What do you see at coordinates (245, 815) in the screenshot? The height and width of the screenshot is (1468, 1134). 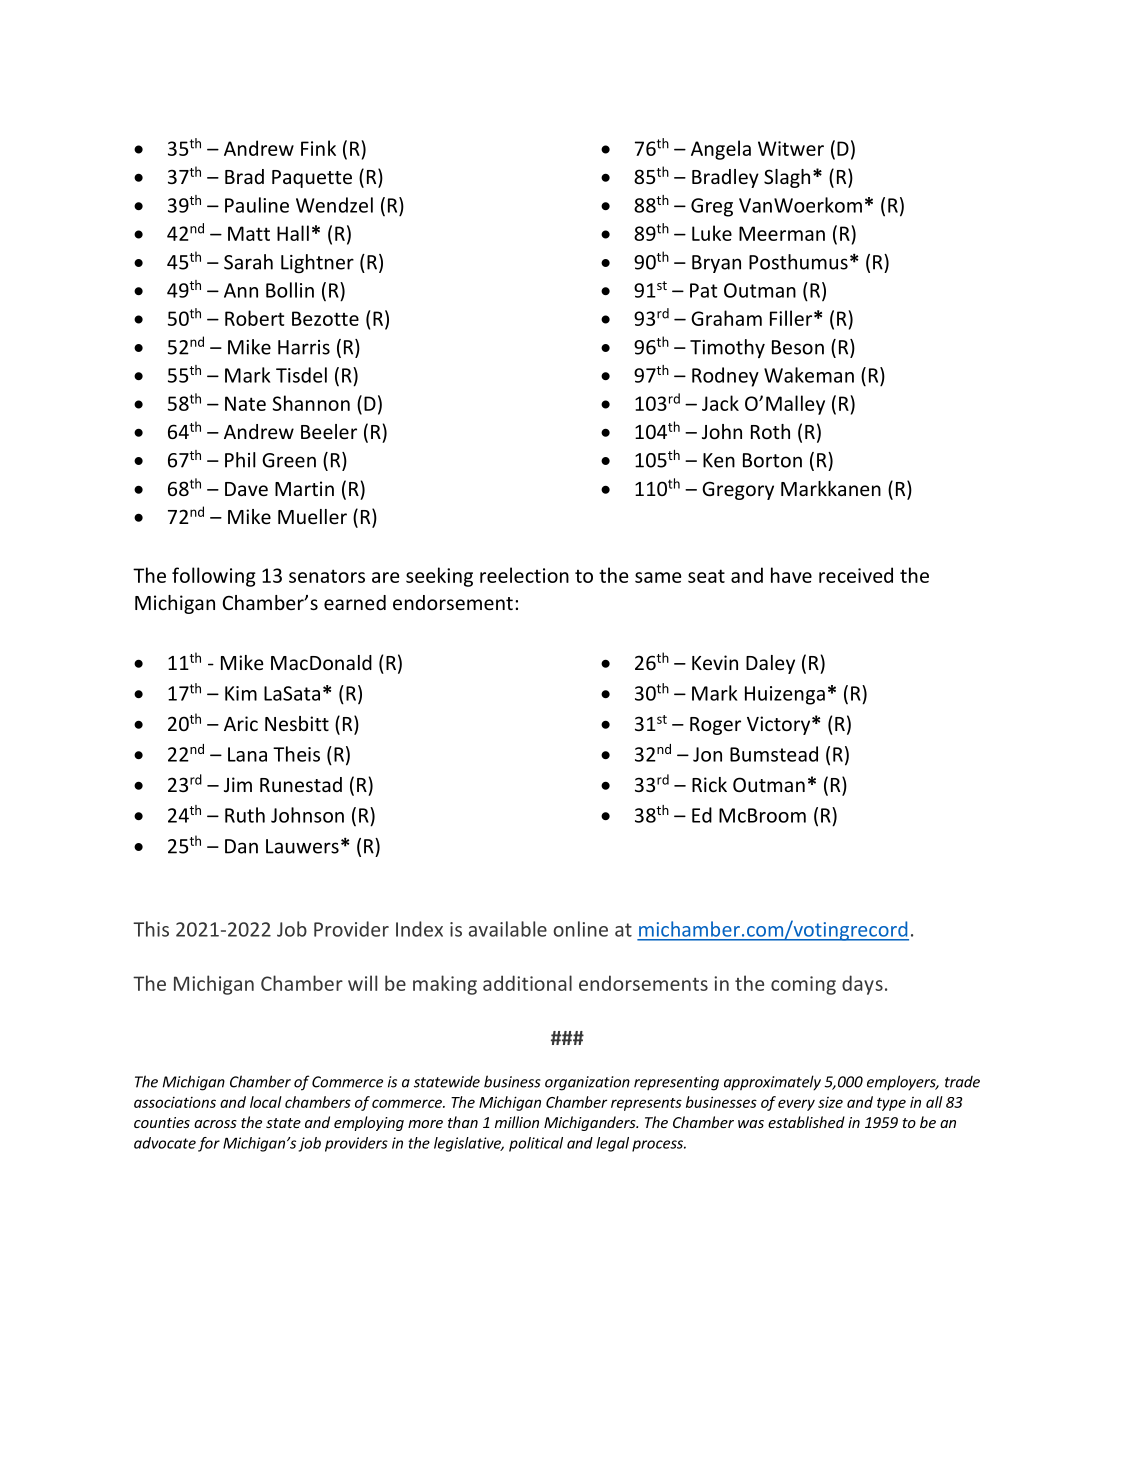 I see `Ruth` at bounding box center [245, 815].
